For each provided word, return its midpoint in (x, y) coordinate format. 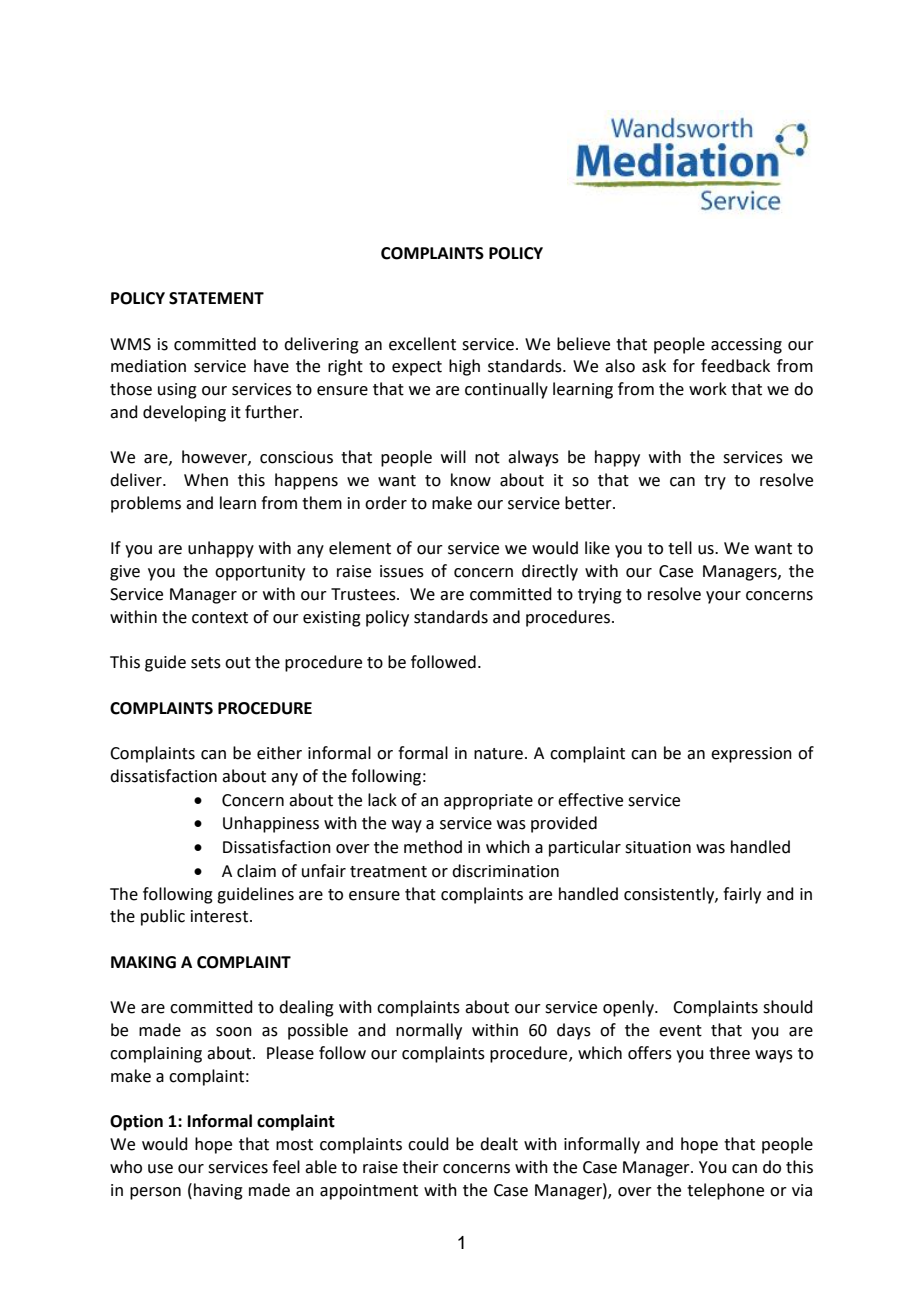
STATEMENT (216, 298)
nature (500, 754)
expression (751, 755)
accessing (746, 346)
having (218, 1191)
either (279, 753)
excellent (422, 344)
